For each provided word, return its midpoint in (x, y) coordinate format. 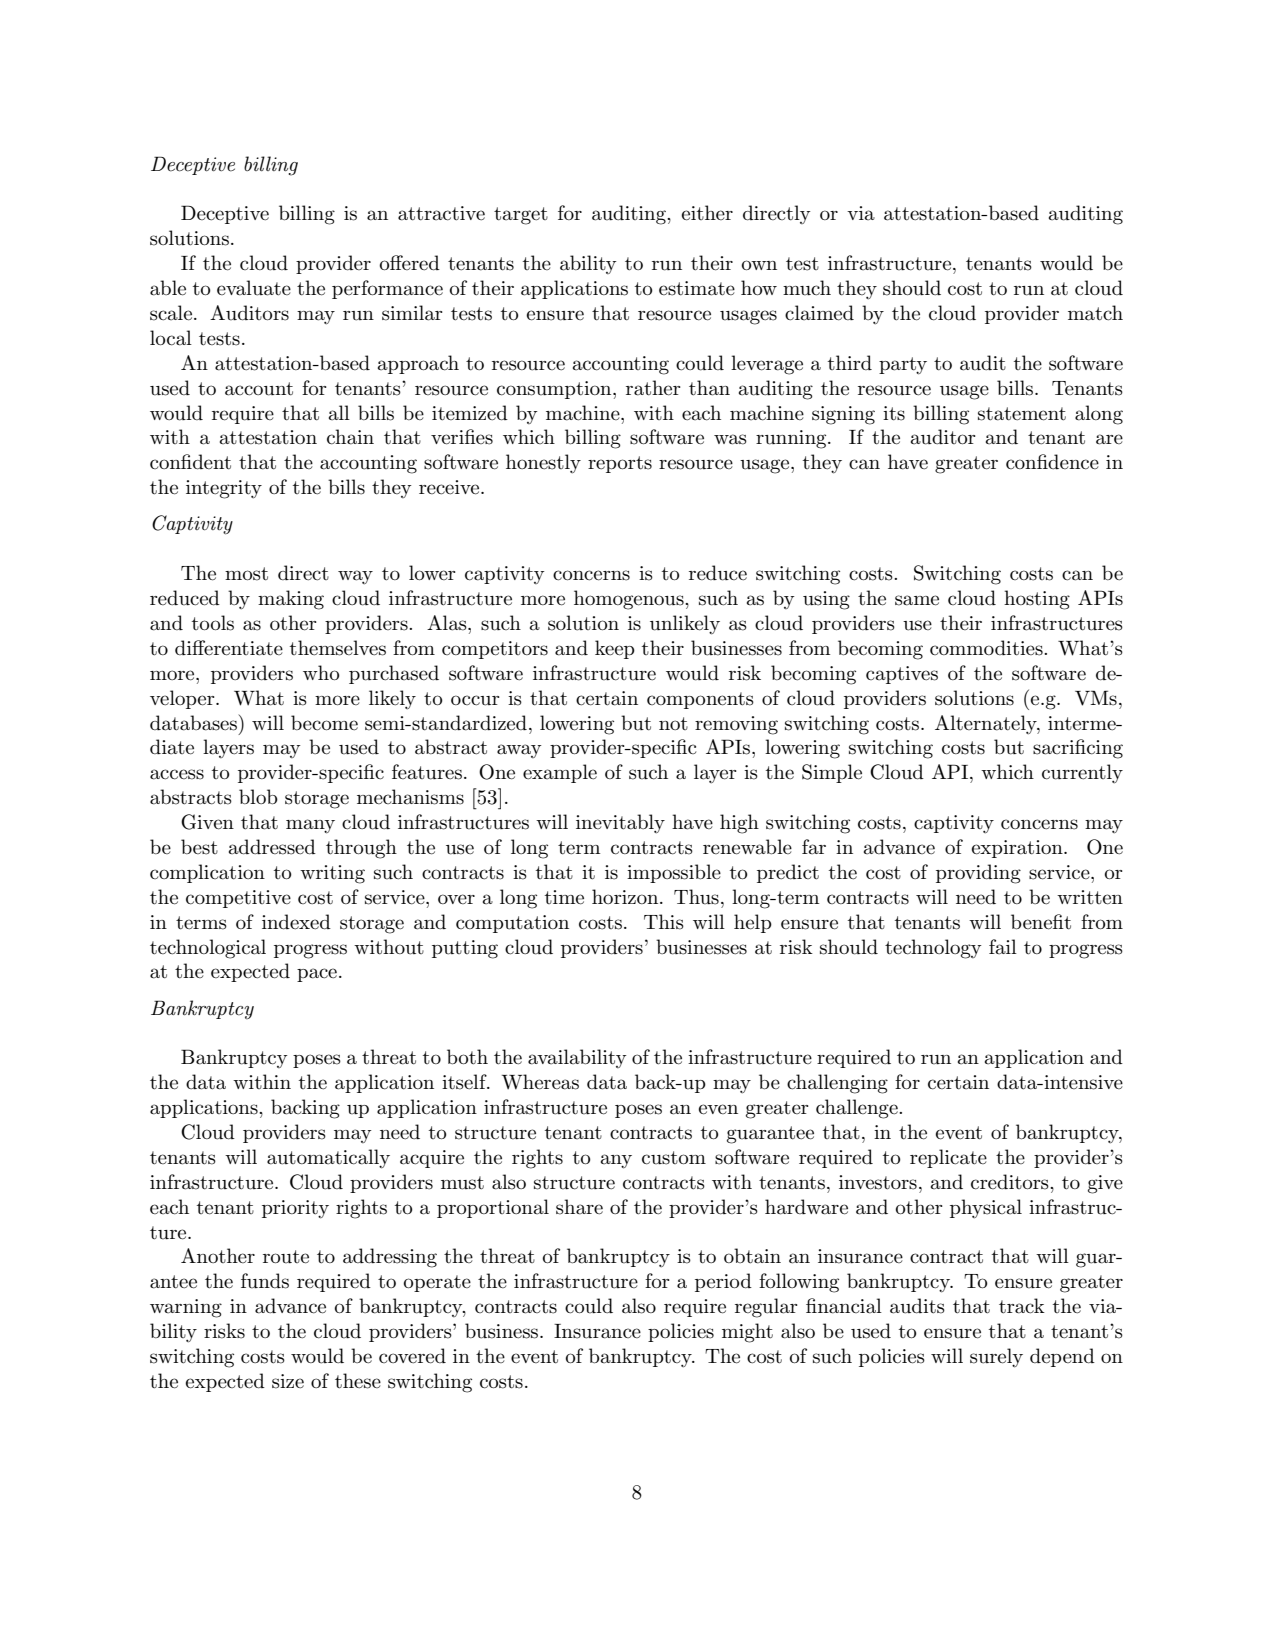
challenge (858, 1109)
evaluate (254, 288)
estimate (697, 288)
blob (258, 797)
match (1095, 313)
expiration (1018, 849)
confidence (1052, 462)
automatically (328, 1159)
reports (620, 464)
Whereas (540, 1082)
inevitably (620, 824)
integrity (224, 489)
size (288, 1381)
